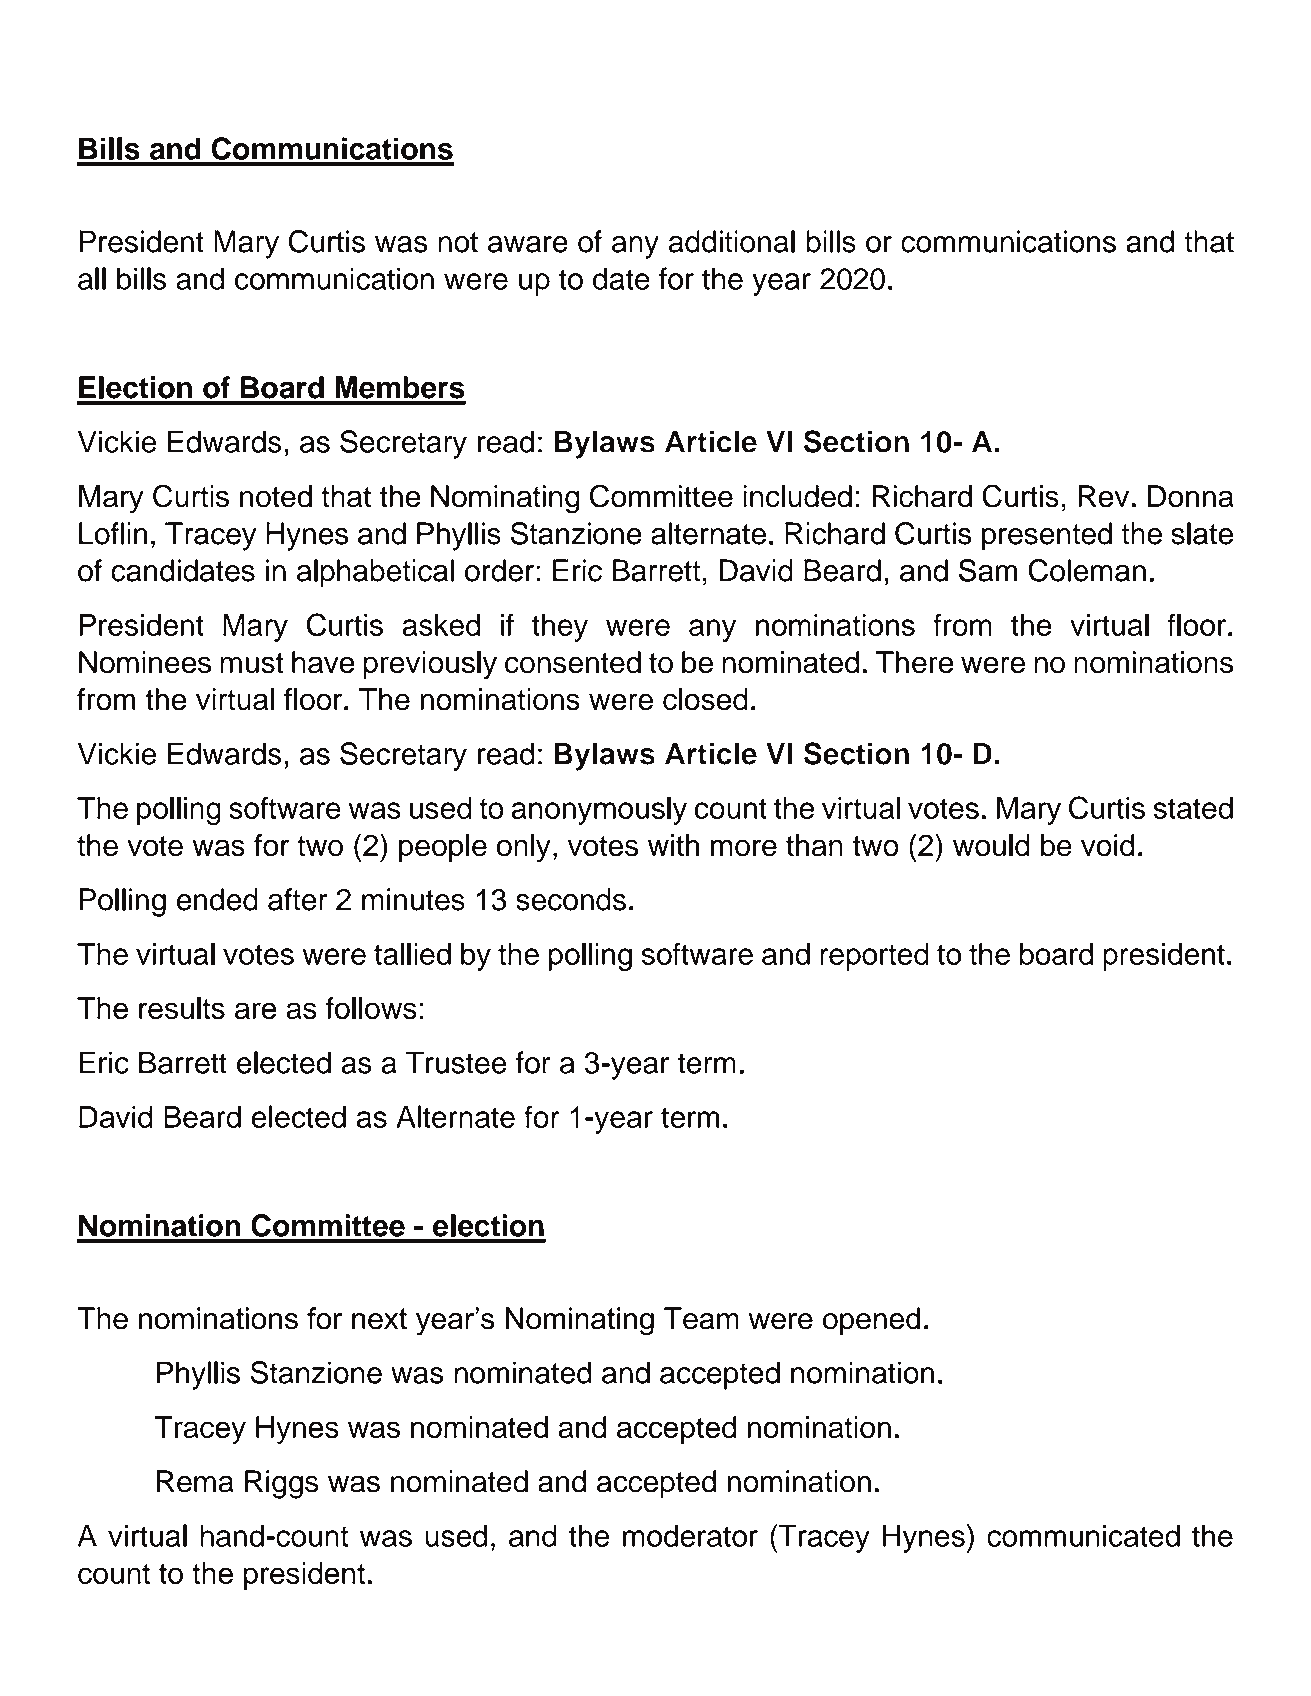 This page has height=1696, width=1311. What do you see at coordinates (673, 845) in the page?
I see `with` at bounding box center [673, 845].
